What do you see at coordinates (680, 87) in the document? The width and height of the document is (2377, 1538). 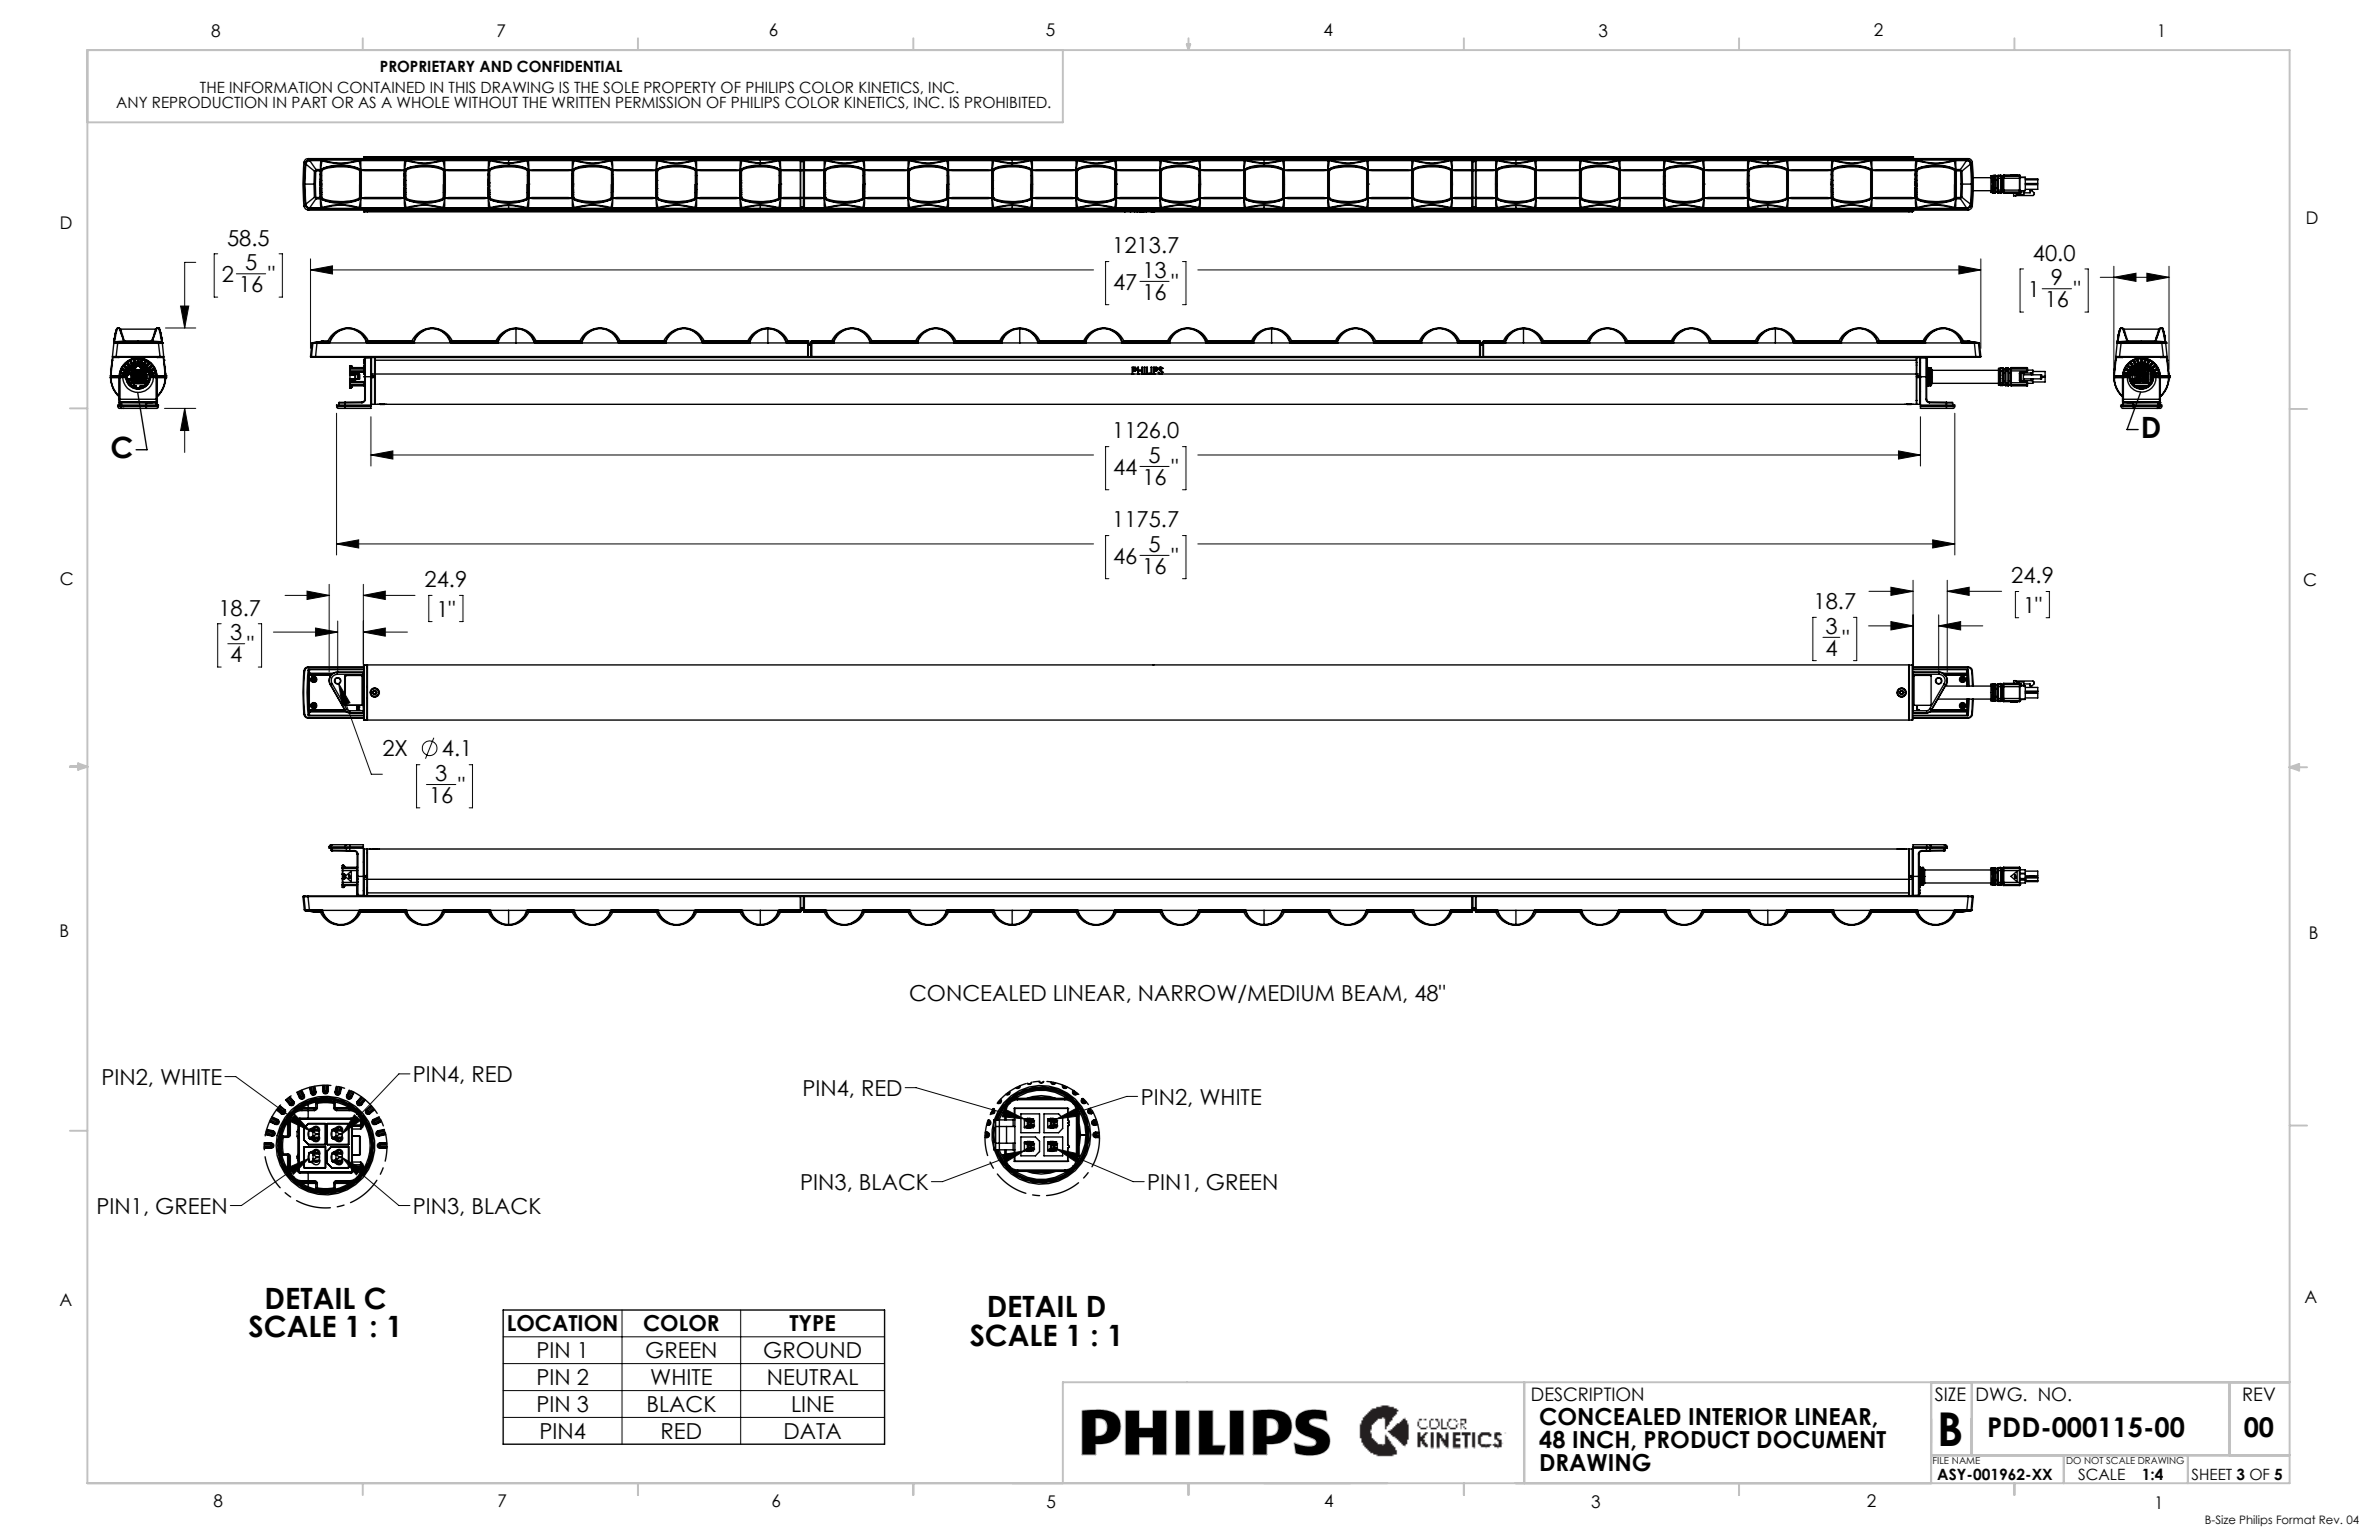 I see `PROPERTY` at bounding box center [680, 87].
